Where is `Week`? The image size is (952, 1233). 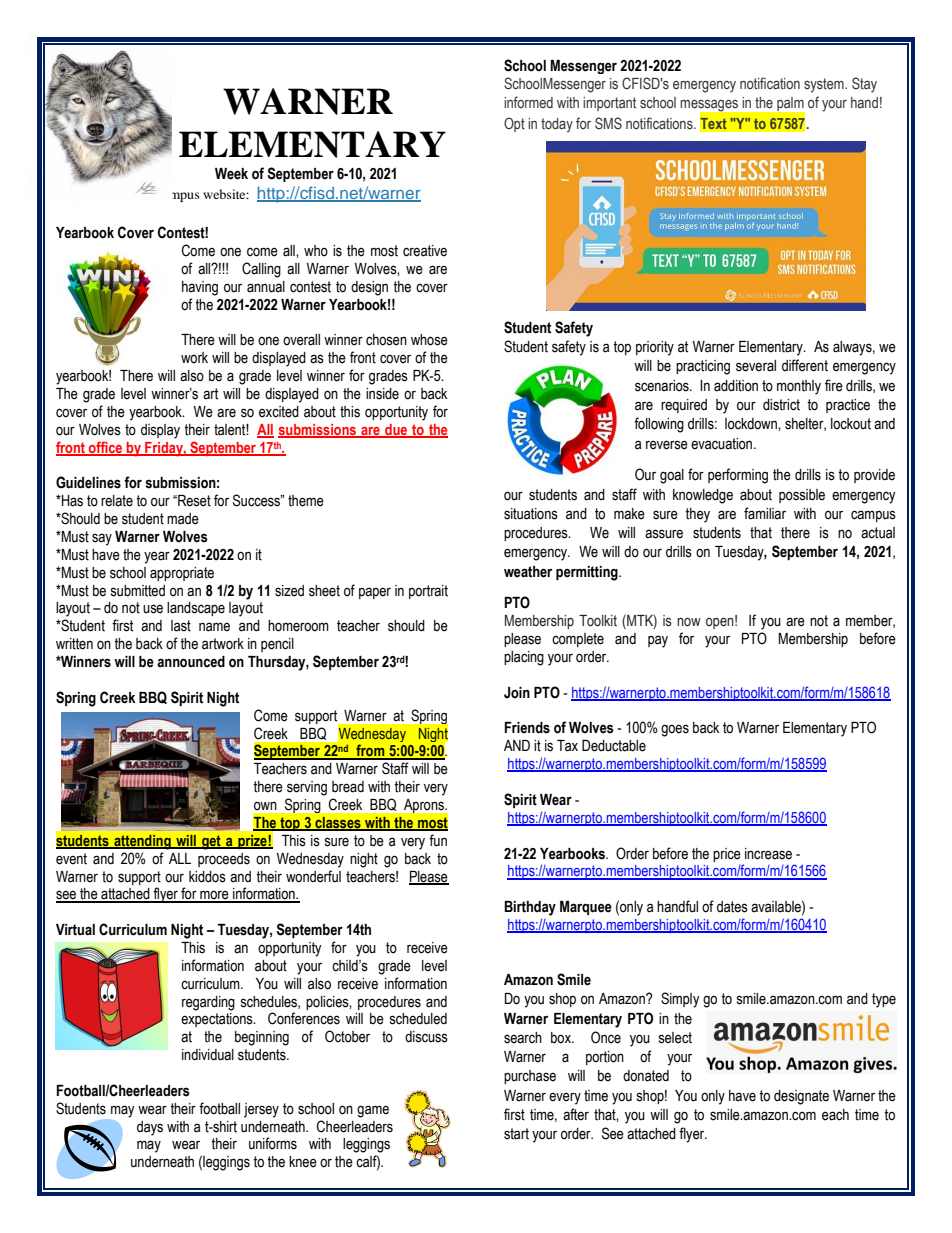
Week is located at coordinates (231, 174).
